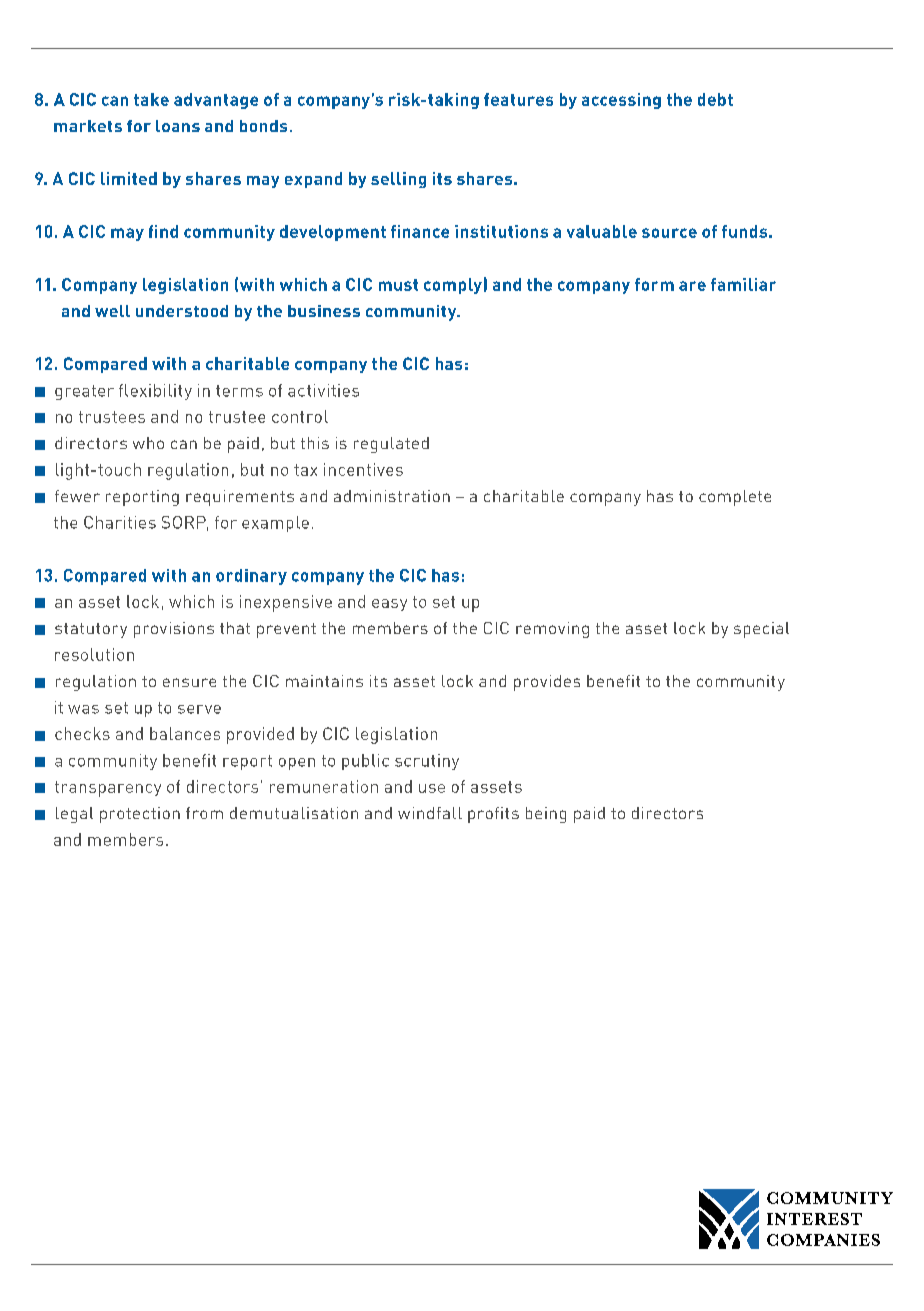 The image size is (924, 1311). What do you see at coordinates (518, 99) in the screenshot?
I see `features` at bounding box center [518, 99].
